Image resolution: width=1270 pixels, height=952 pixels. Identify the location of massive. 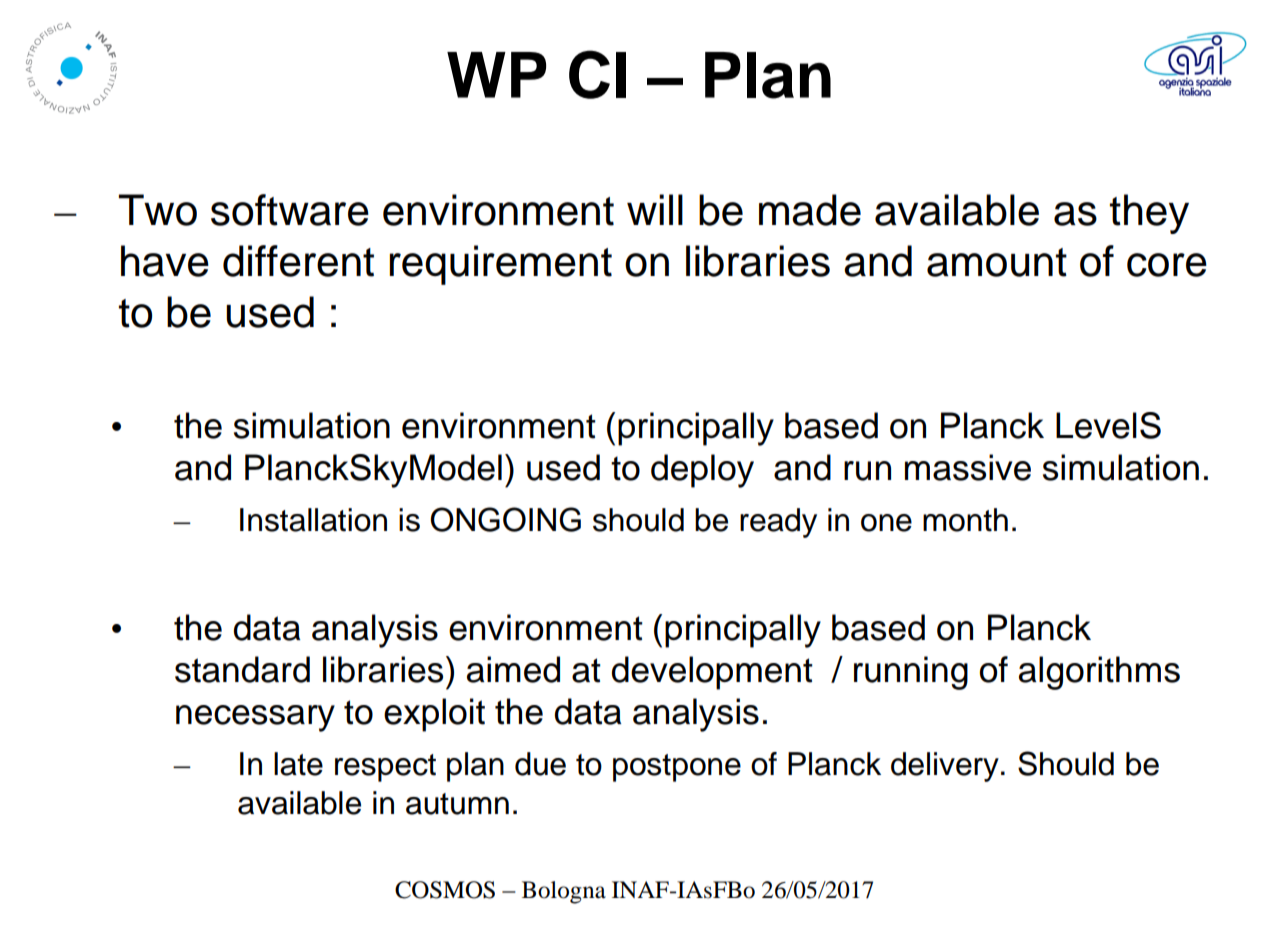
(968, 467).
